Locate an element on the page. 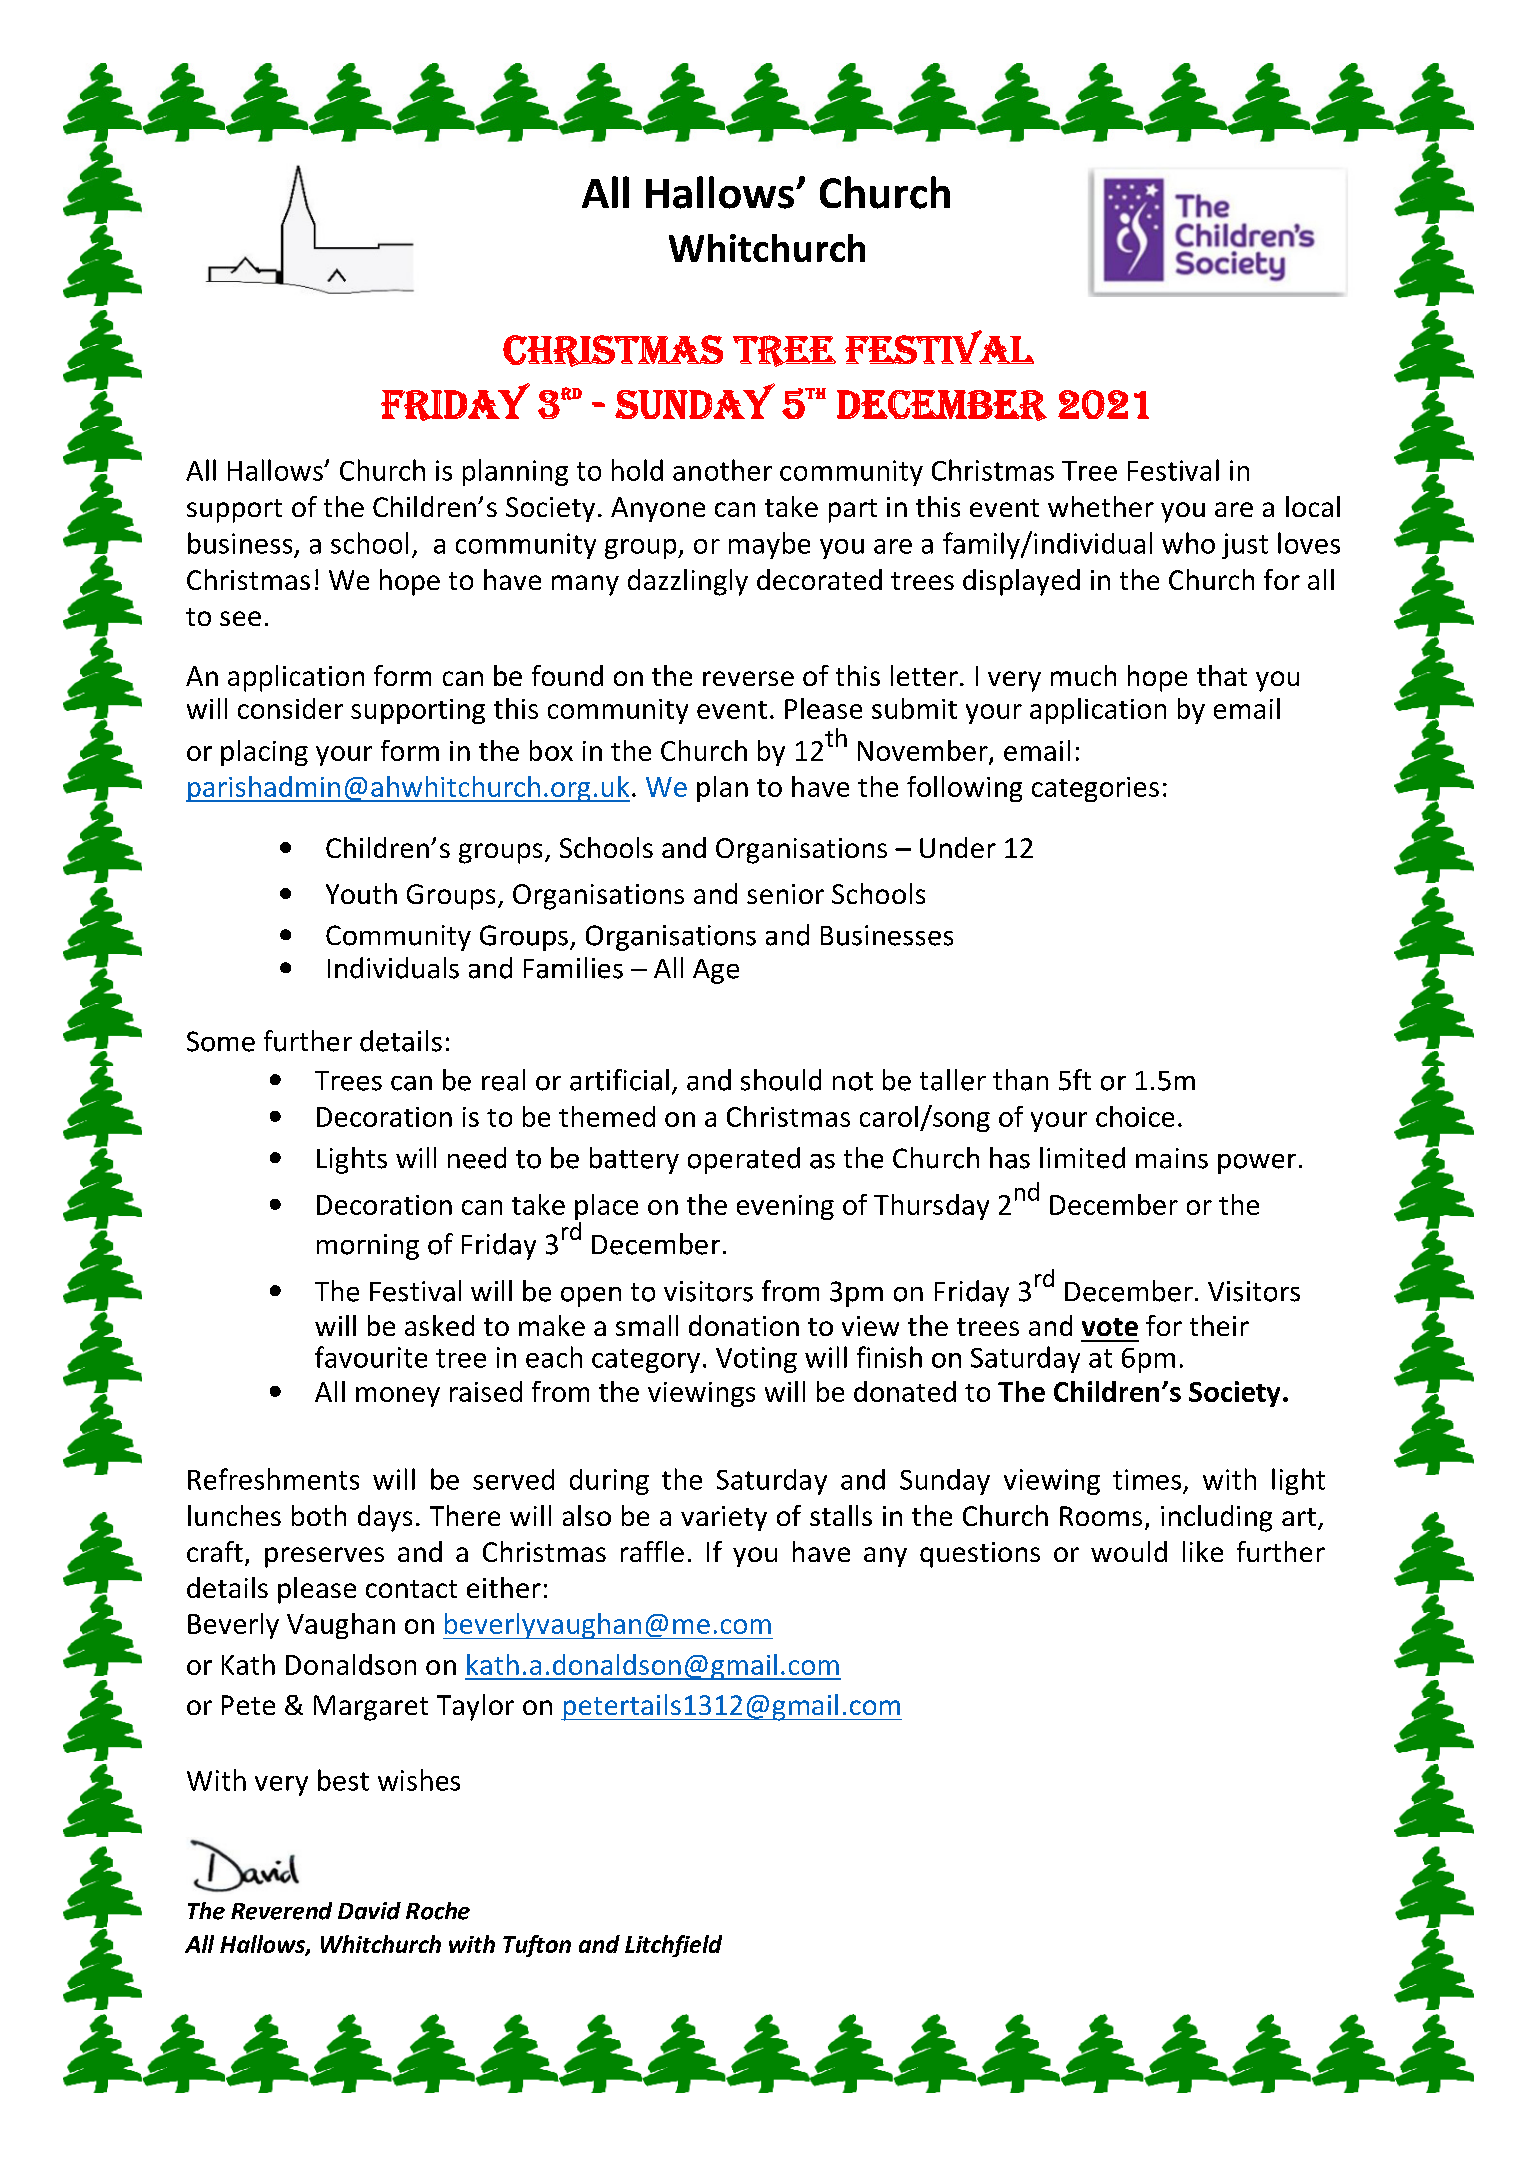 This page has width=1535, height=2172. who is located at coordinates (1188, 543).
